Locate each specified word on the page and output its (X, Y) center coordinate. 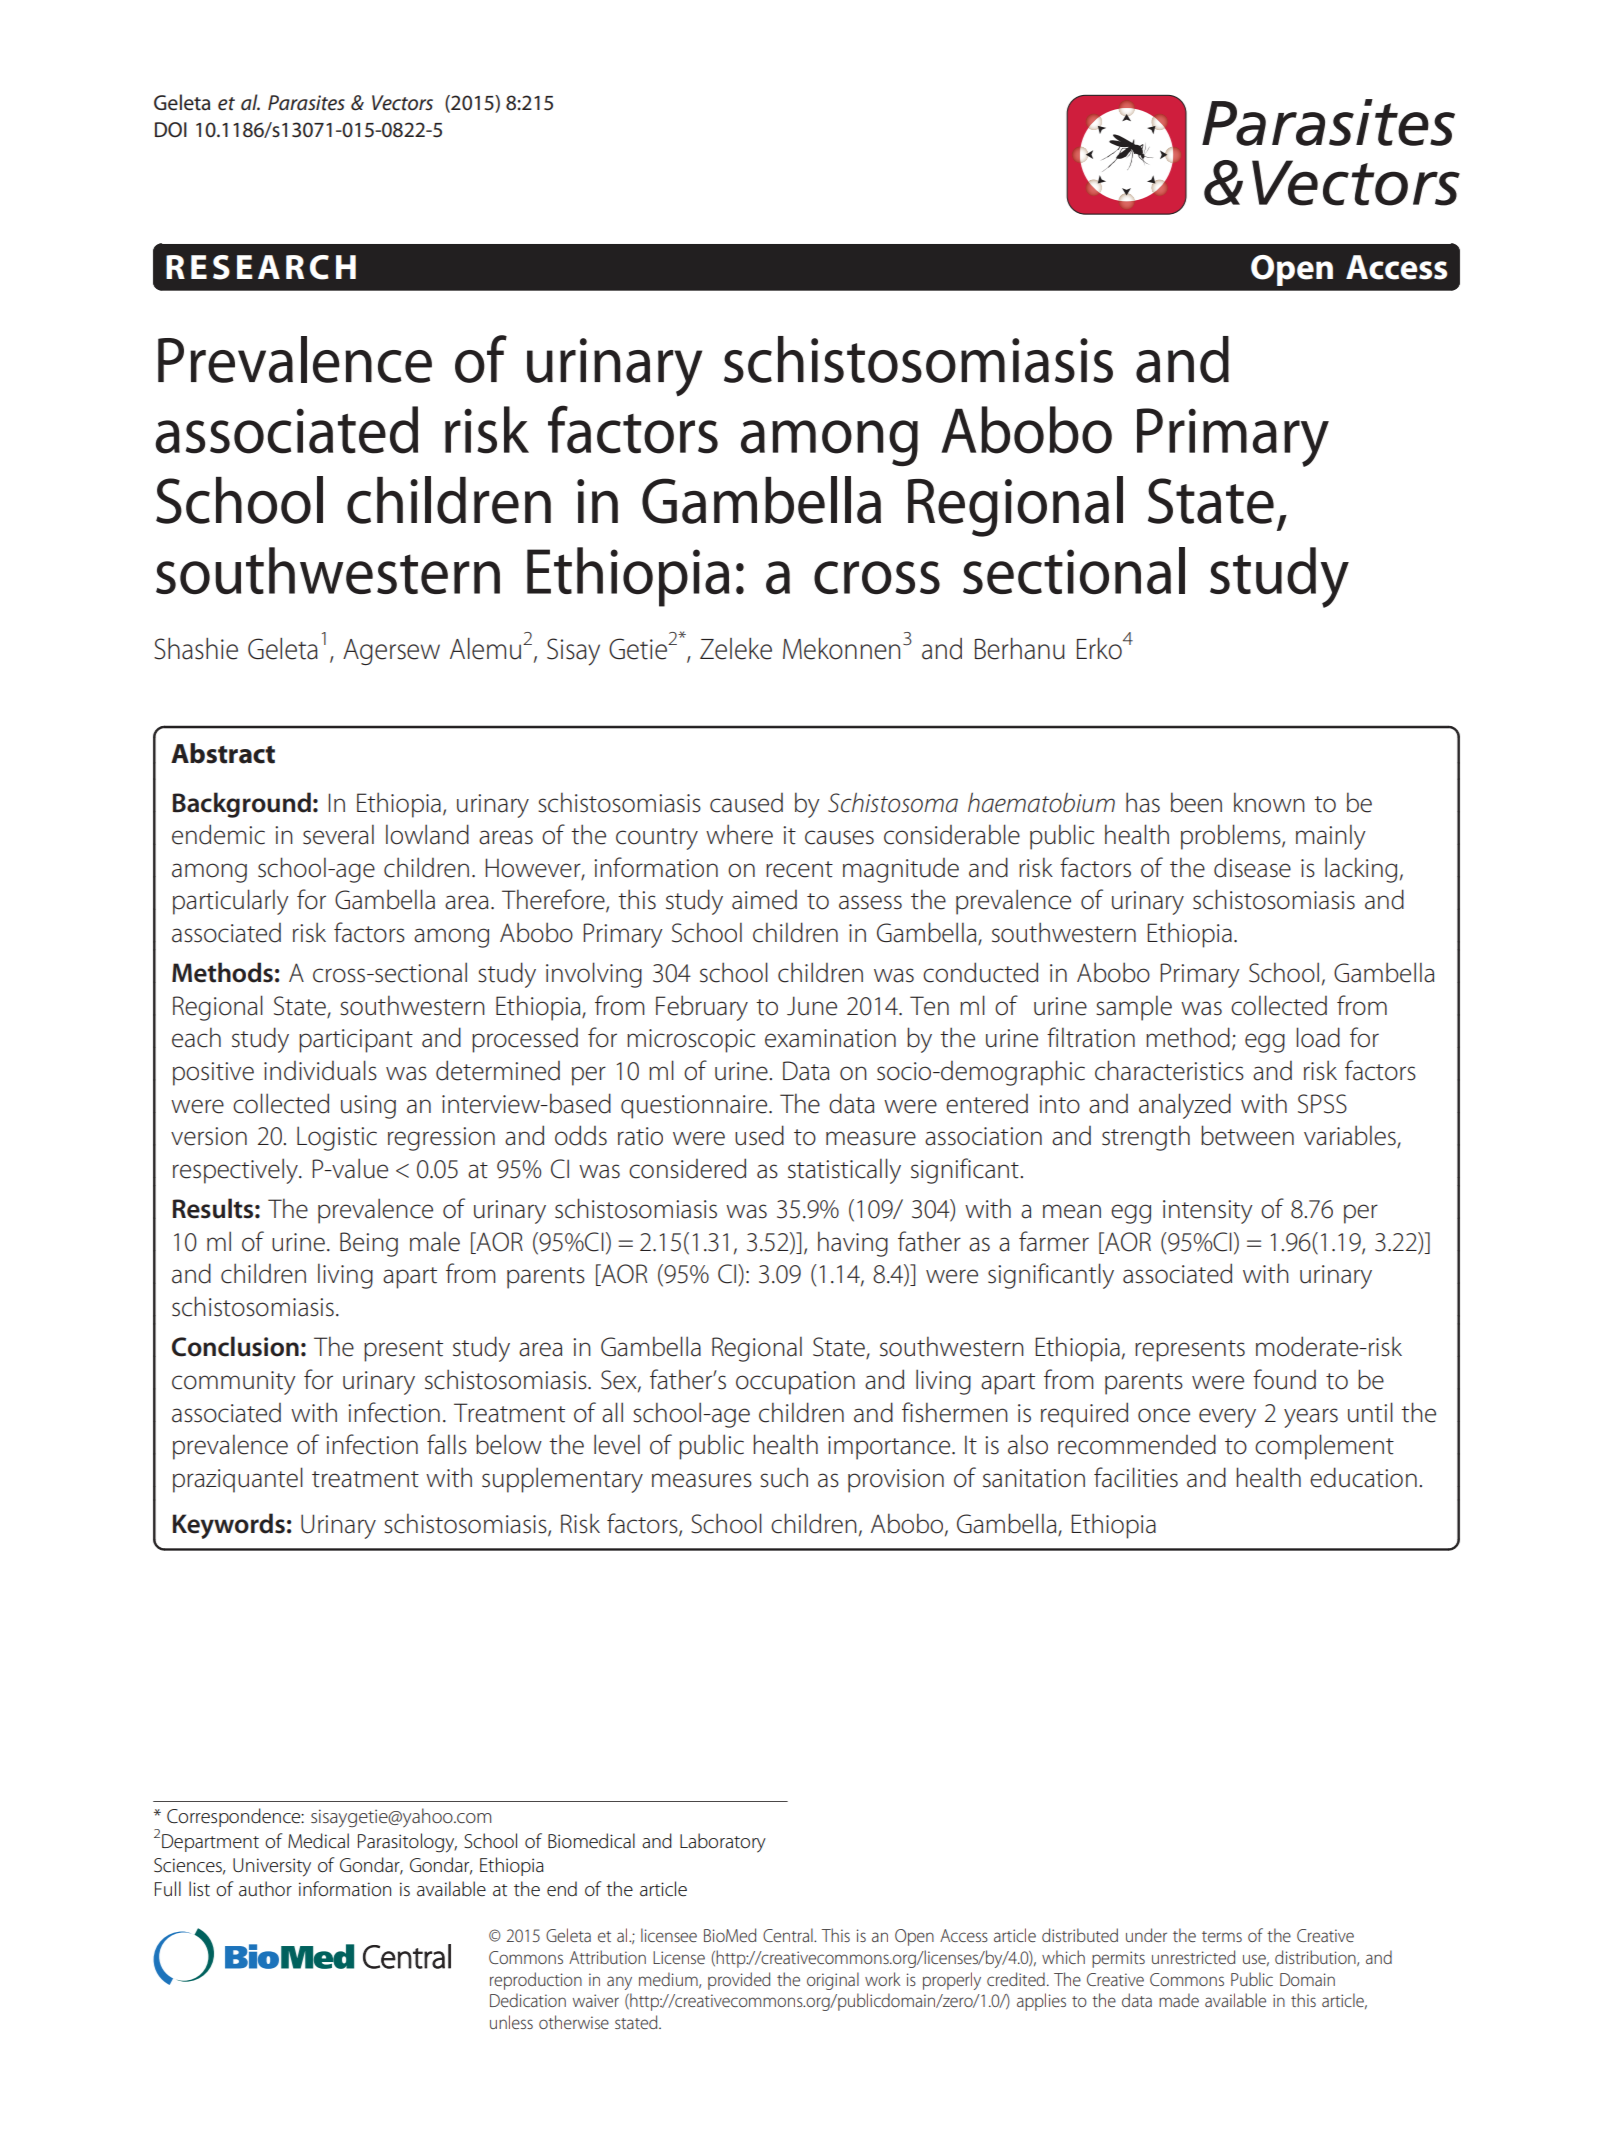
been (1196, 802)
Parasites (306, 103)
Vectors (402, 103)
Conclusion (235, 1346)
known (1269, 802)
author (265, 1889)
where (739, 834)
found (1284, 1379)
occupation (795, 1383)
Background (242, 805)
